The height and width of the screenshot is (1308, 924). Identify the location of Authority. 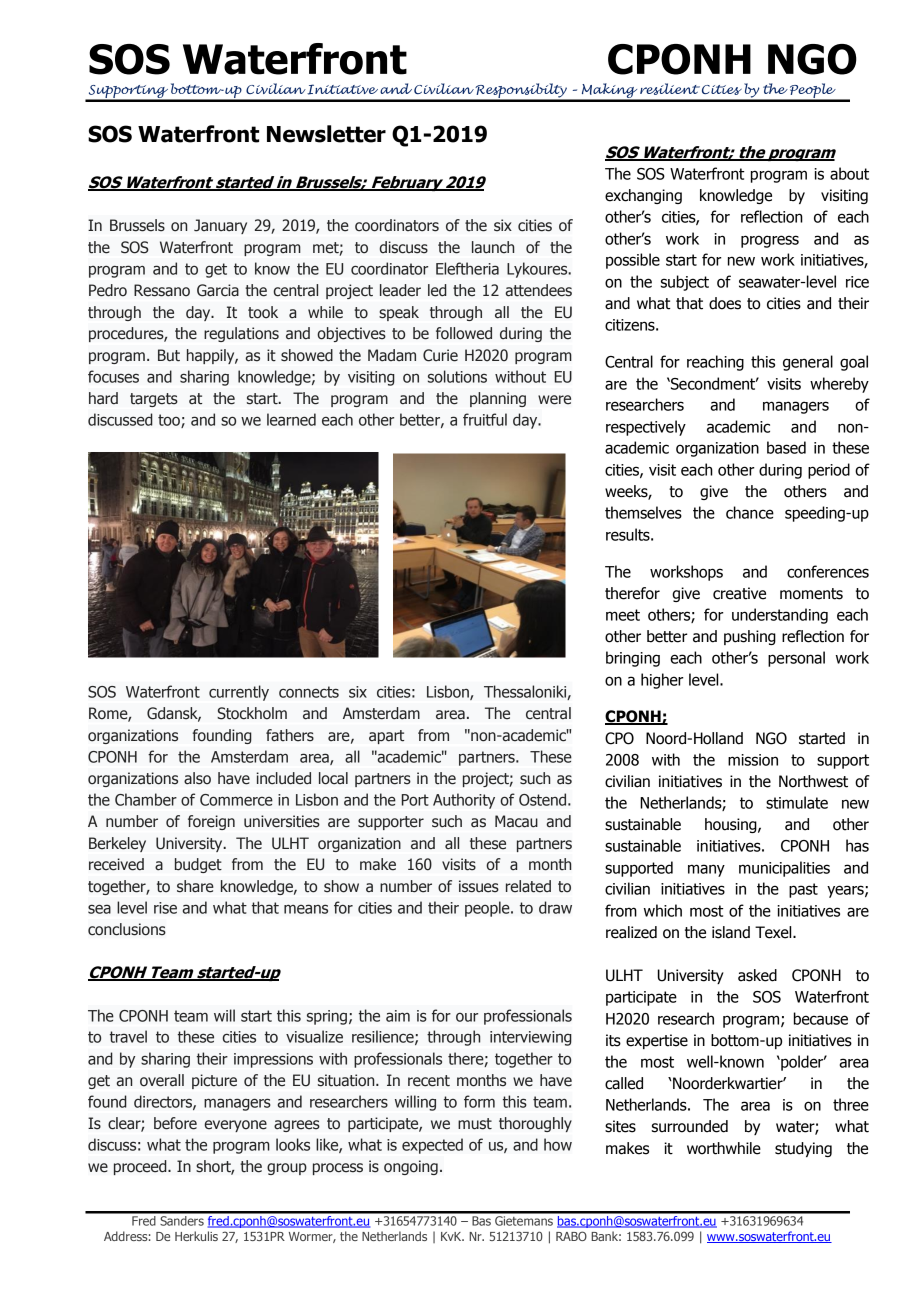
(464, 801).
